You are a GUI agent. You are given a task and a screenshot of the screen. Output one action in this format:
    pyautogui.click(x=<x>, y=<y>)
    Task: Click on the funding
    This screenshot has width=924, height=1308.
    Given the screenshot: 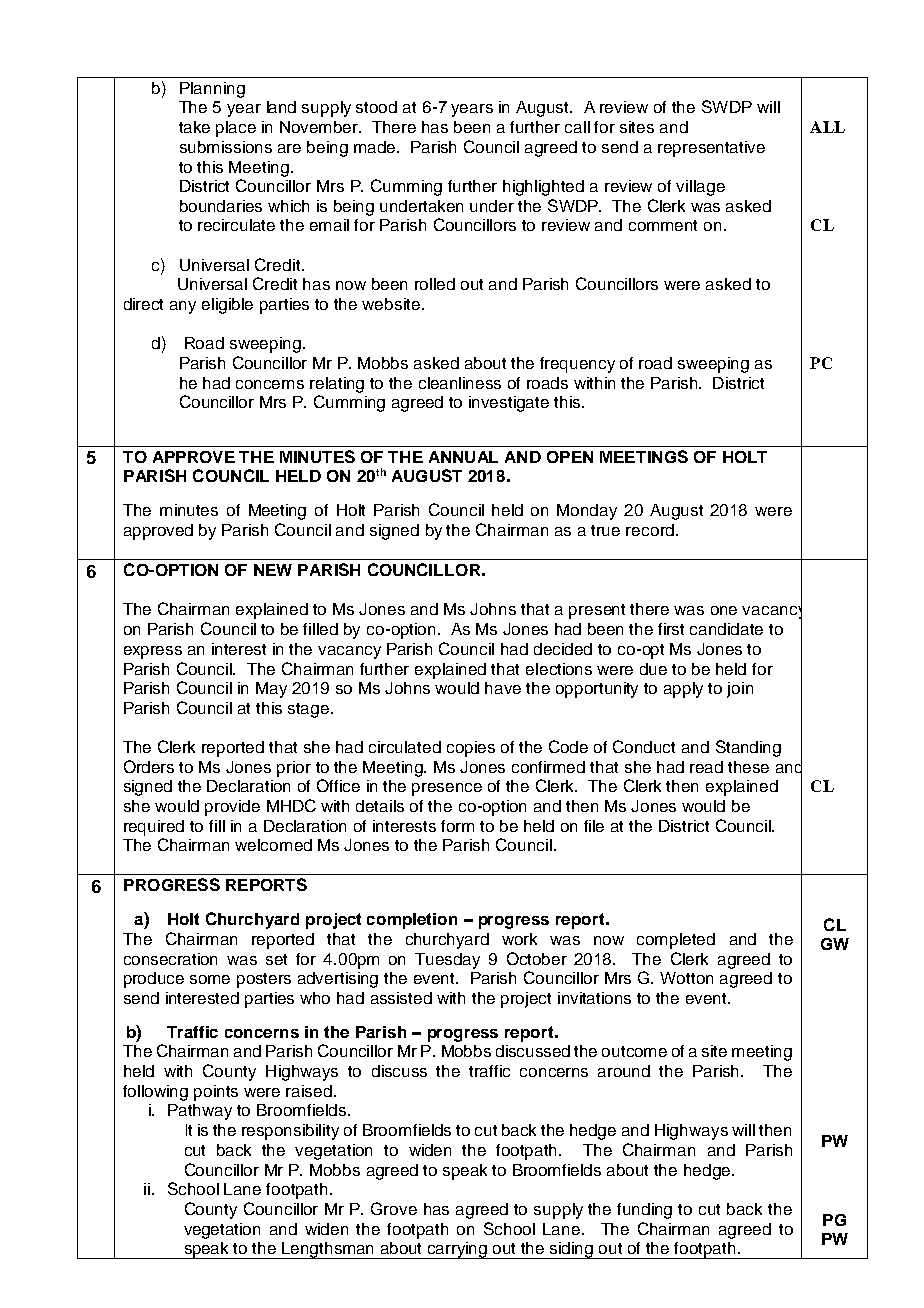 What is the action you would take?
    pyautogui.click(x=644, y=1211)
